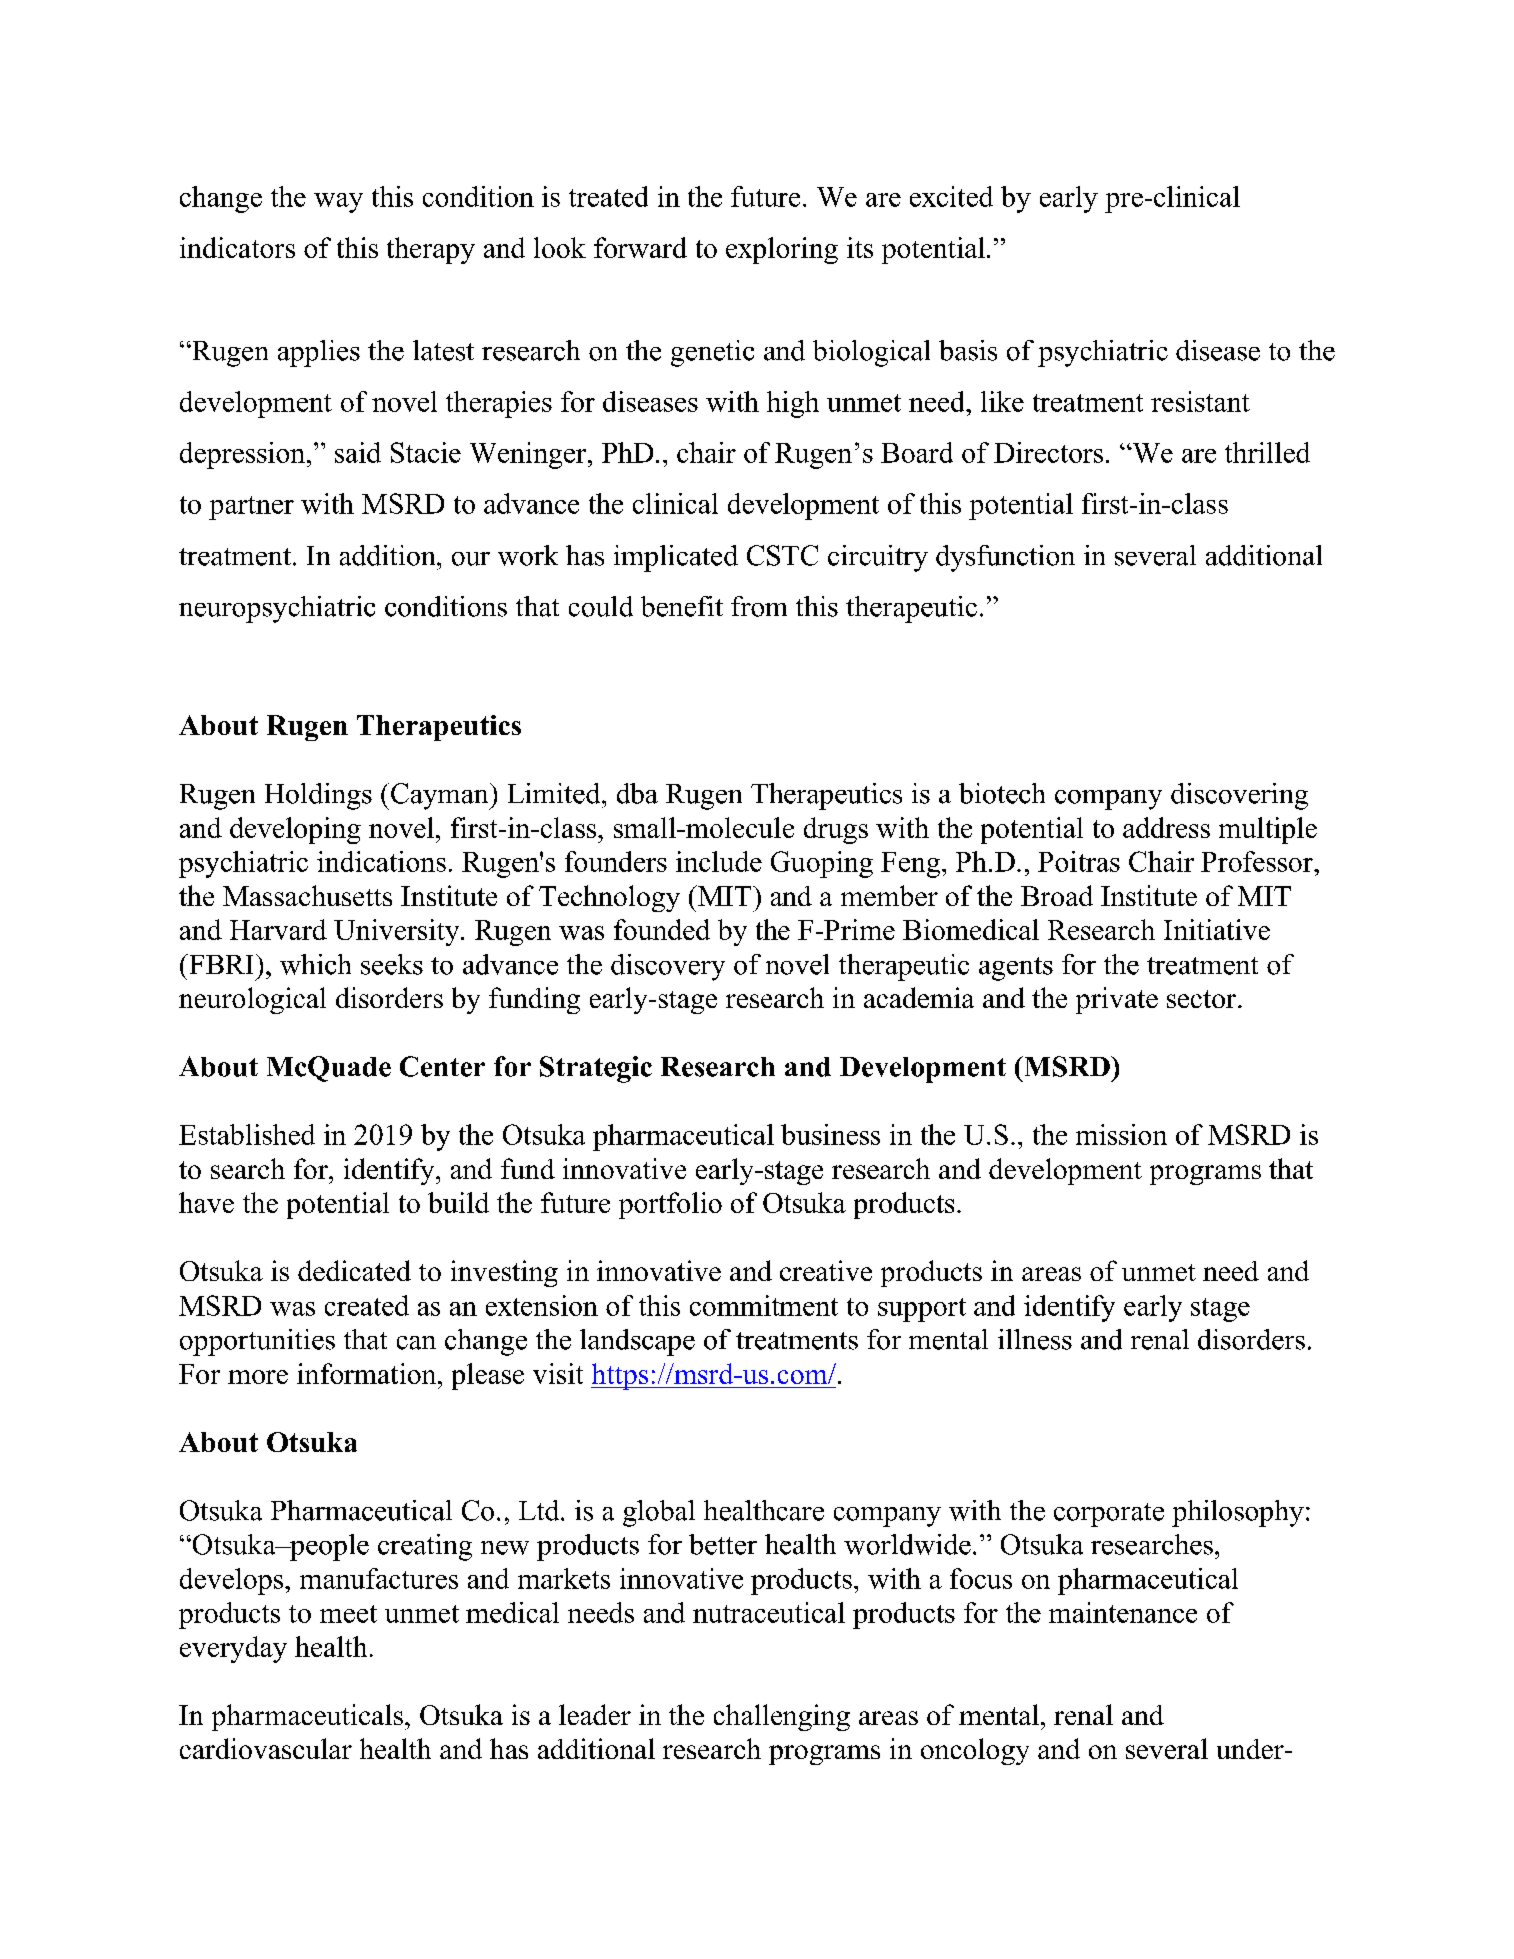 This document has width=1514, height=1959. Describe the element at coordinates (764, 1305) in the document. I see `commitment` at that location.
